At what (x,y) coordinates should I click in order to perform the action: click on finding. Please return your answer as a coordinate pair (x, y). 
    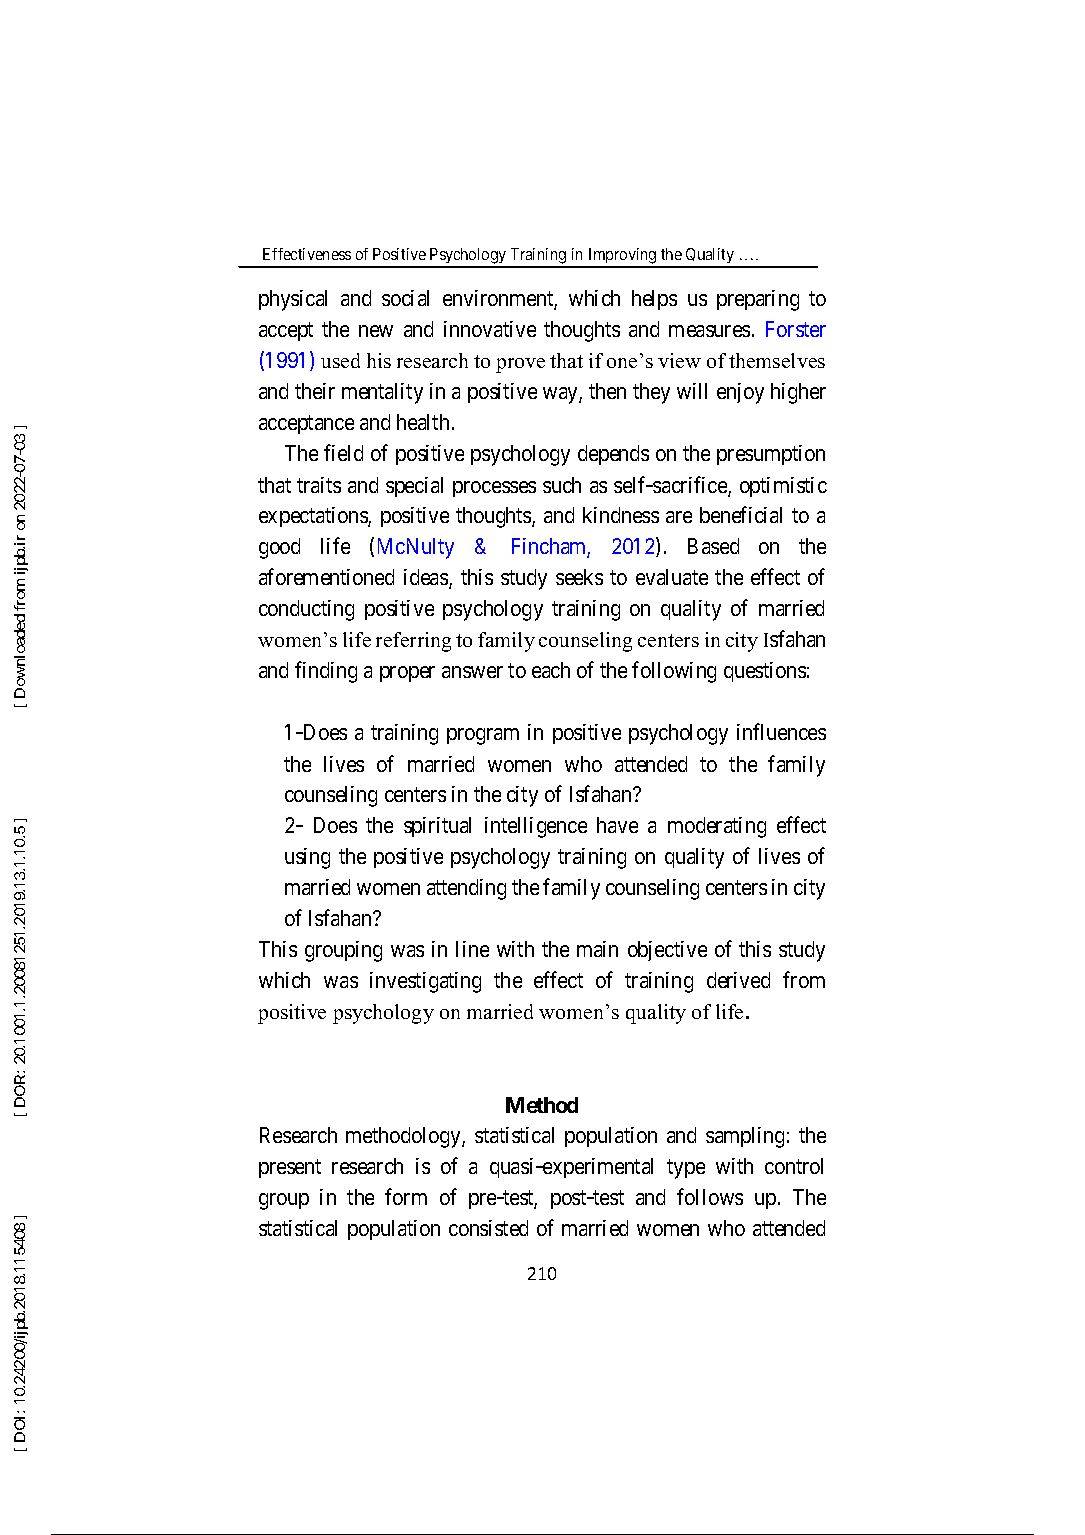
    Looking at the image, I should click on (326, 672).
